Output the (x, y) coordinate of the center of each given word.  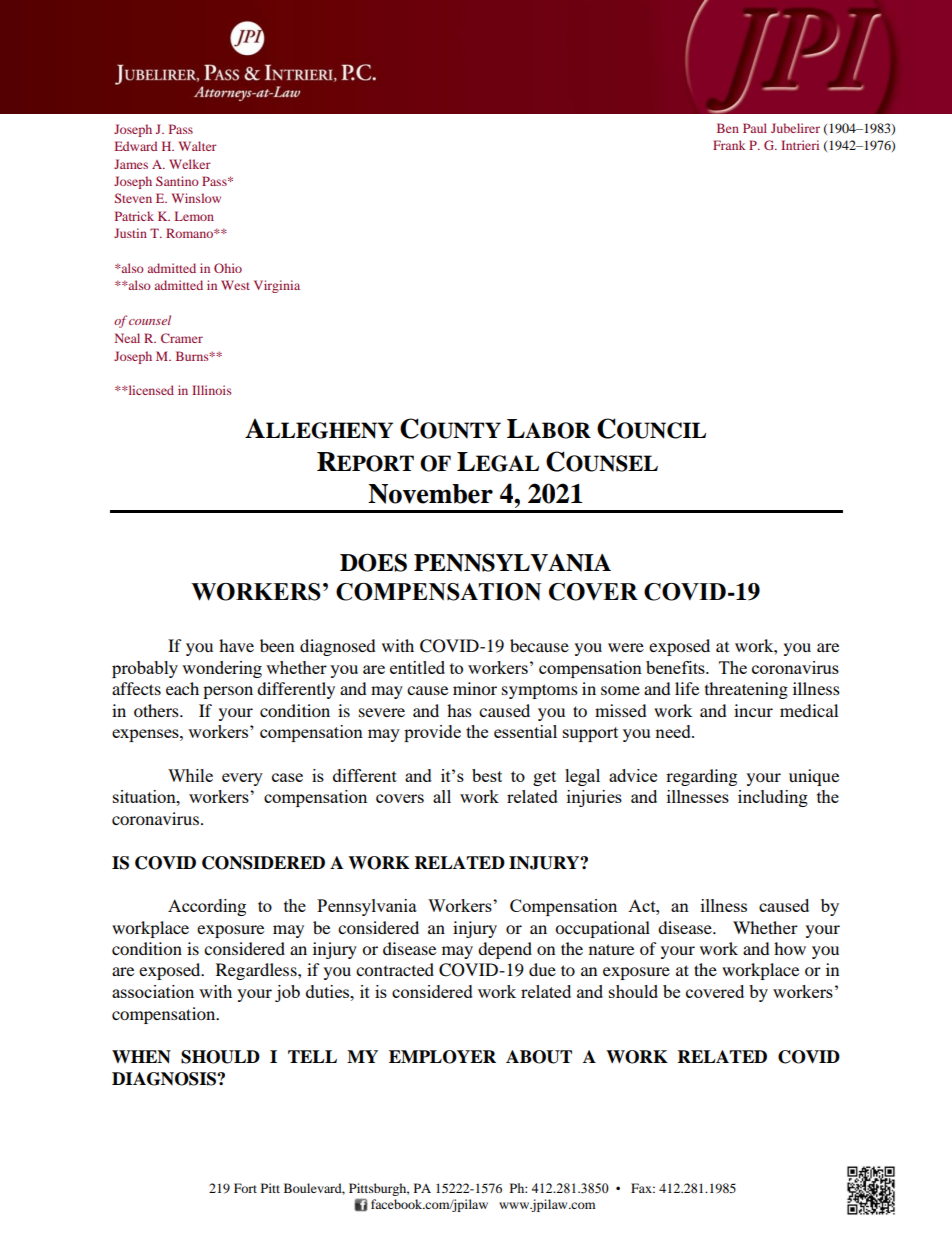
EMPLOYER (442, 1057)
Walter (198, 146)
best (487, 775)
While (190, 775)
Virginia (277, 286)
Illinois (211, 390)
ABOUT (539, 1057)
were (626, 647)
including (773, 798)
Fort (245, 1188)
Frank (729, 145)
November (430, 494)
